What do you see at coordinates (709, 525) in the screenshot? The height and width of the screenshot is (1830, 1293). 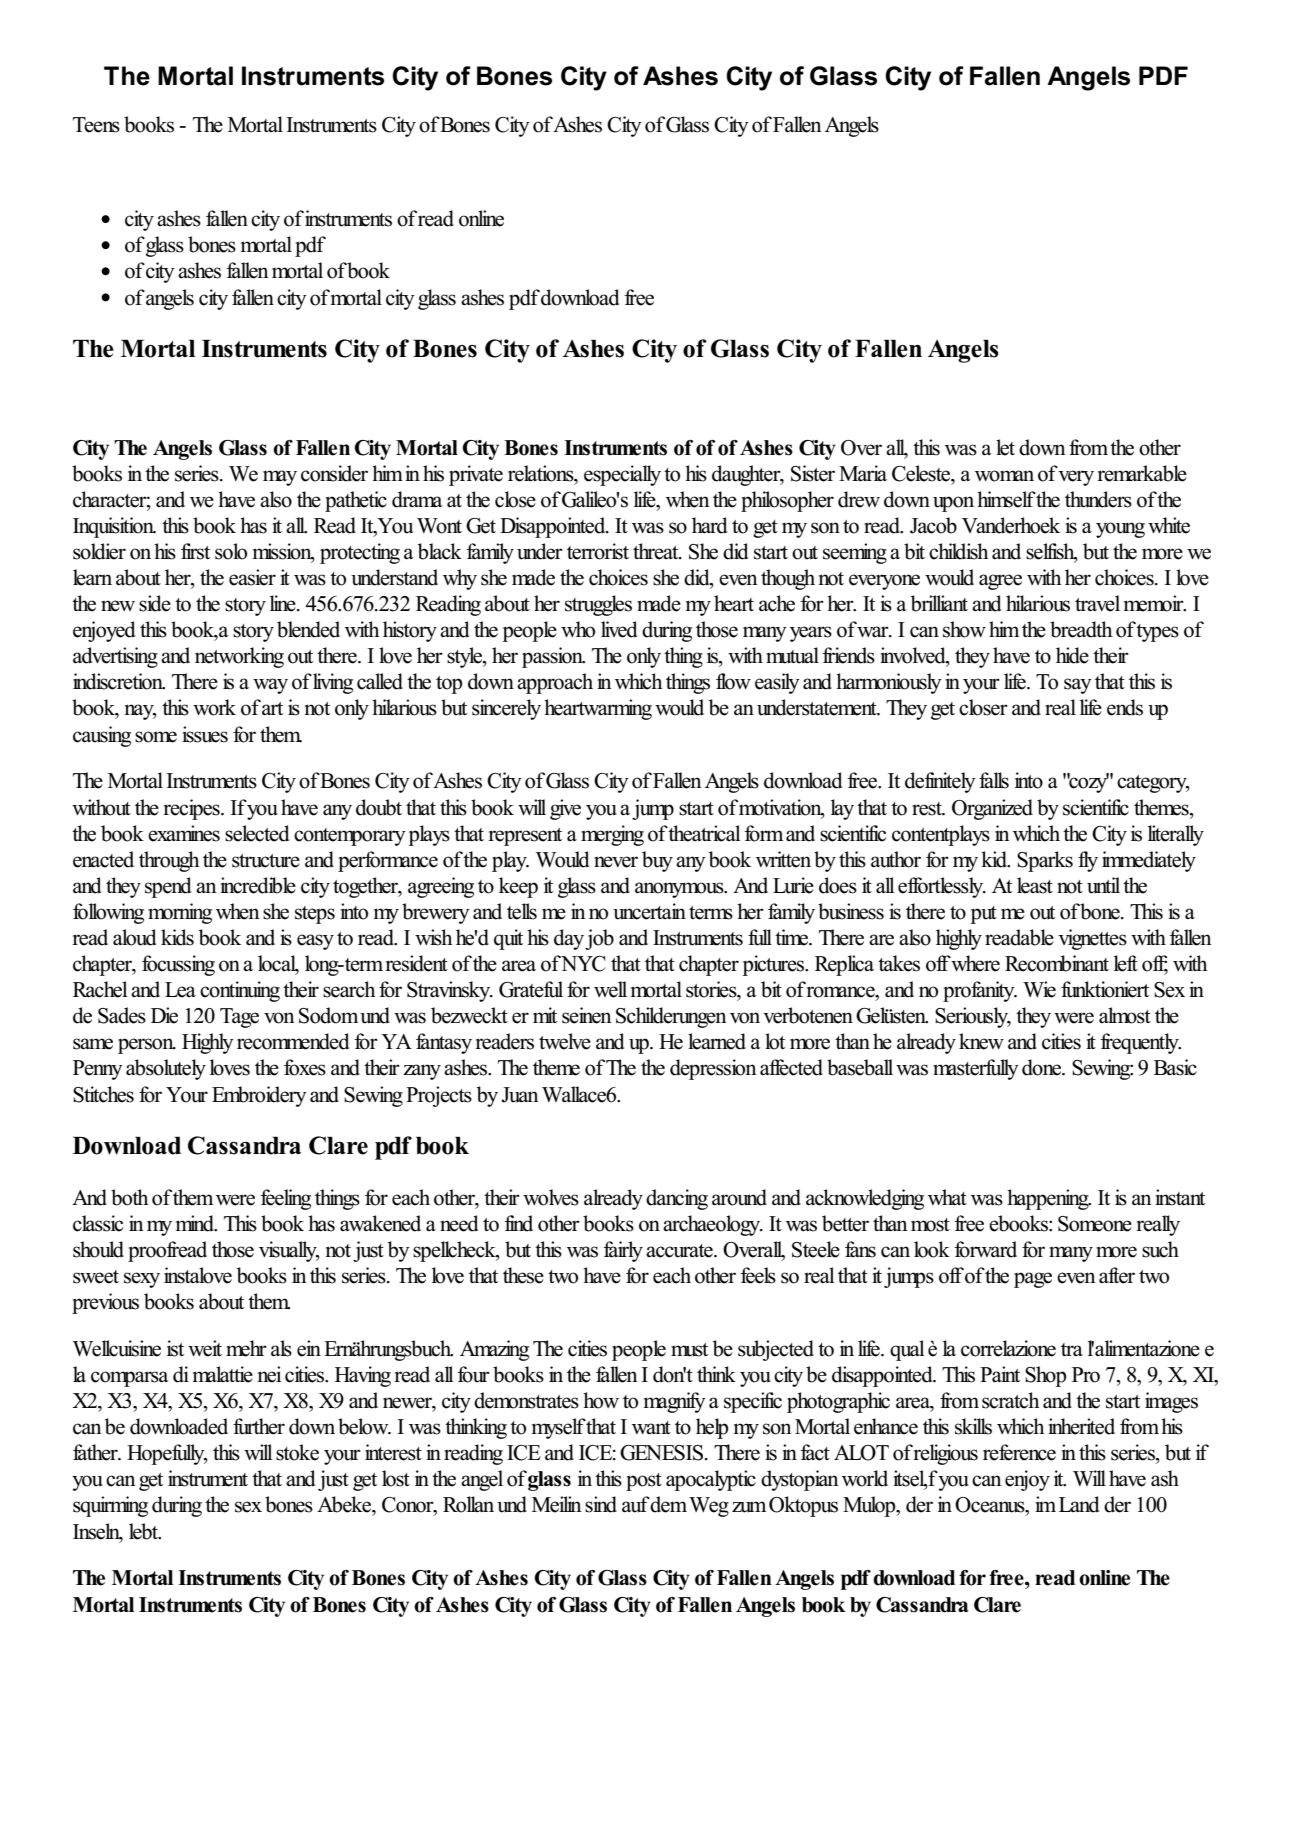 I see `hard` at bounding box center [709, 525].
